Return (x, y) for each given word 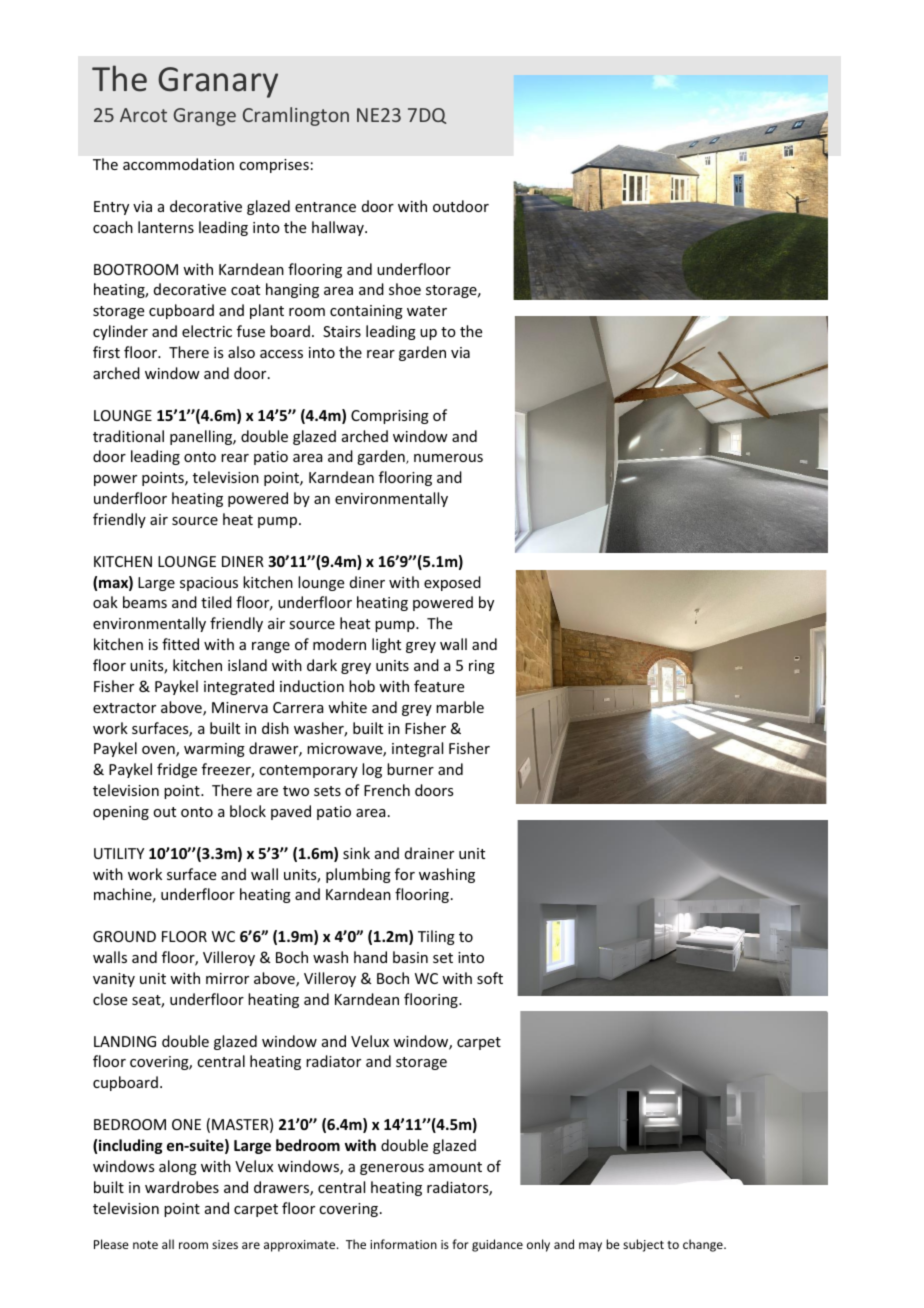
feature (439, 686)
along (178, 1167)
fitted (180, 644)
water (427, 311)
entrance (325, 207)
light (386, 645)
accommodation (178, 164)
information (403, 1244)
